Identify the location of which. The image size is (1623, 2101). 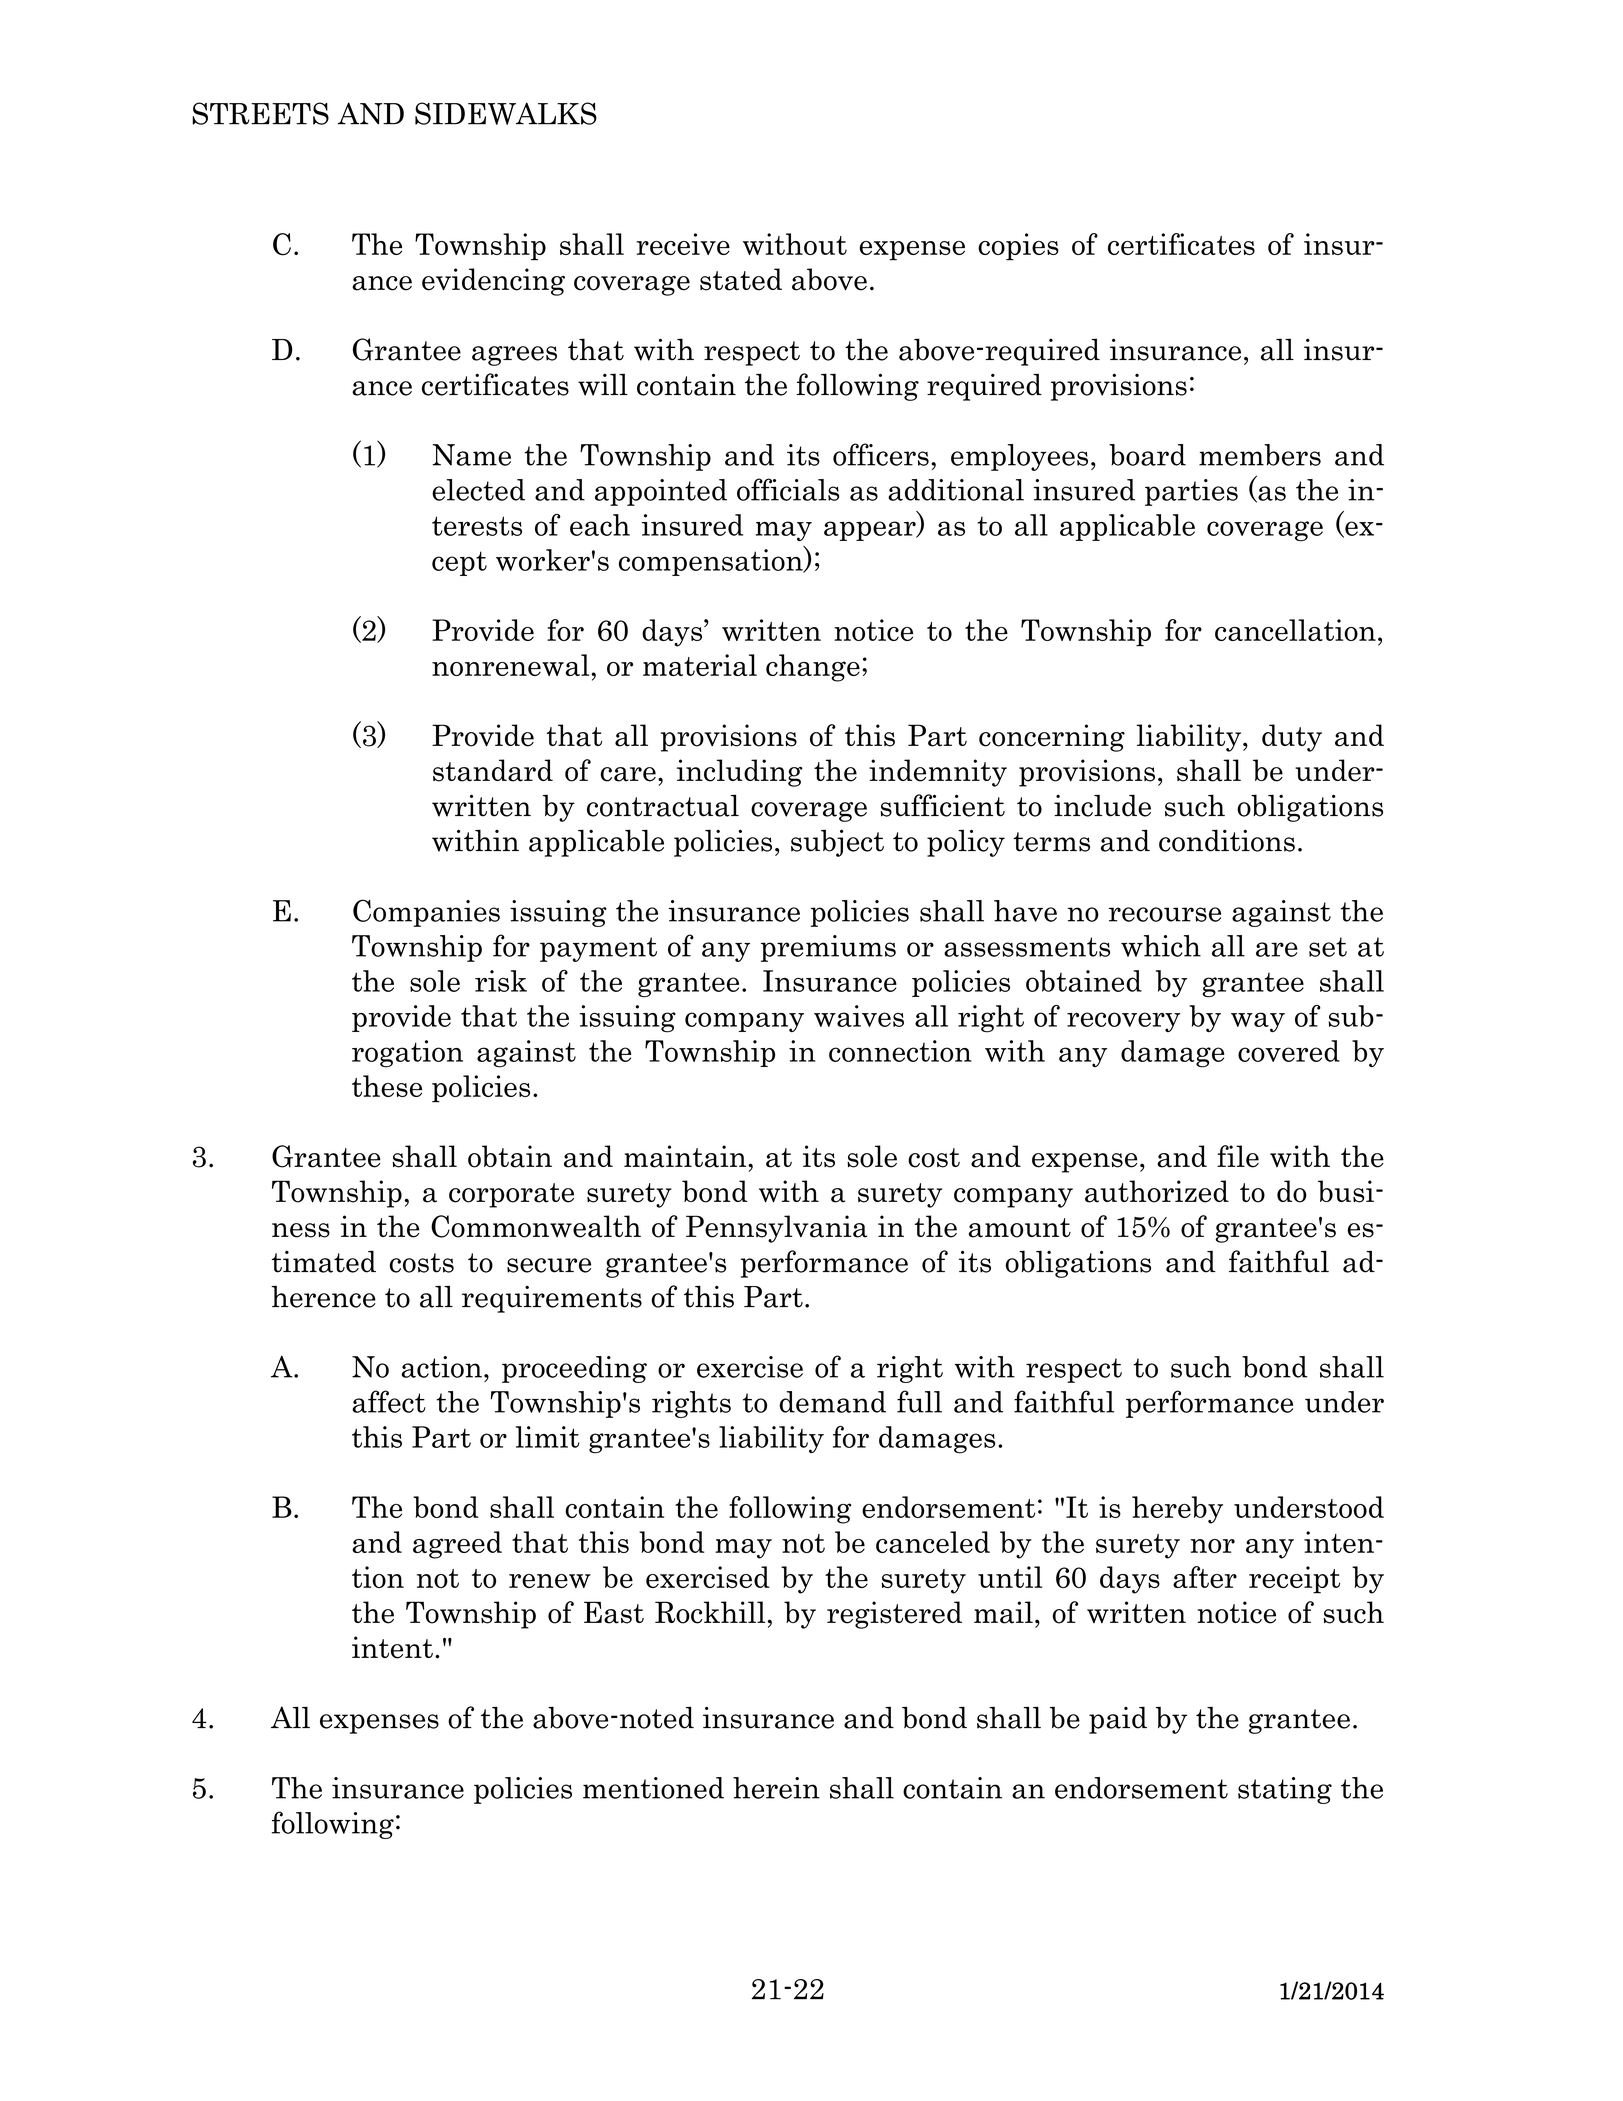
(1161, 946).
